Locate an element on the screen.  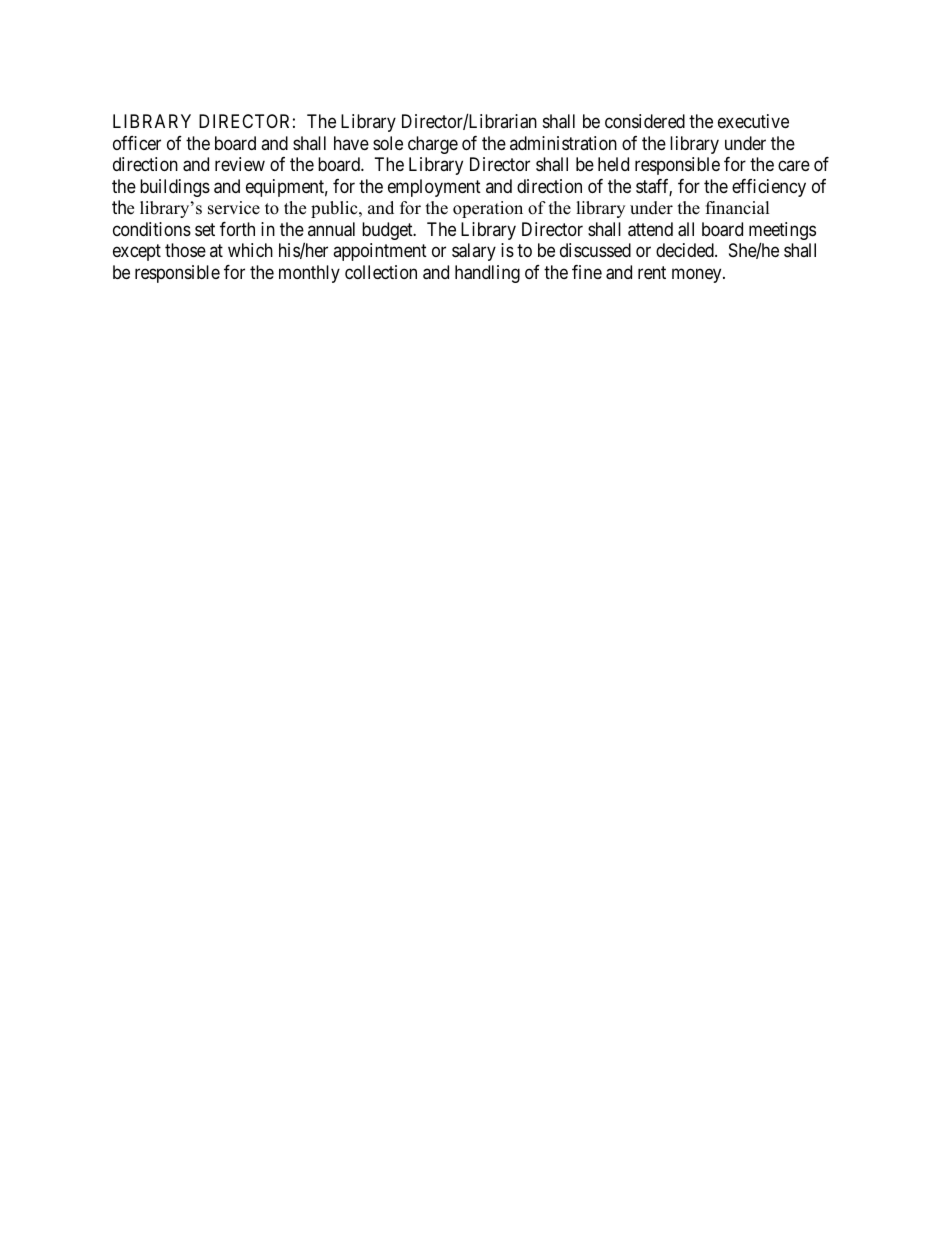
executive is located at coordinates (753, 121).
